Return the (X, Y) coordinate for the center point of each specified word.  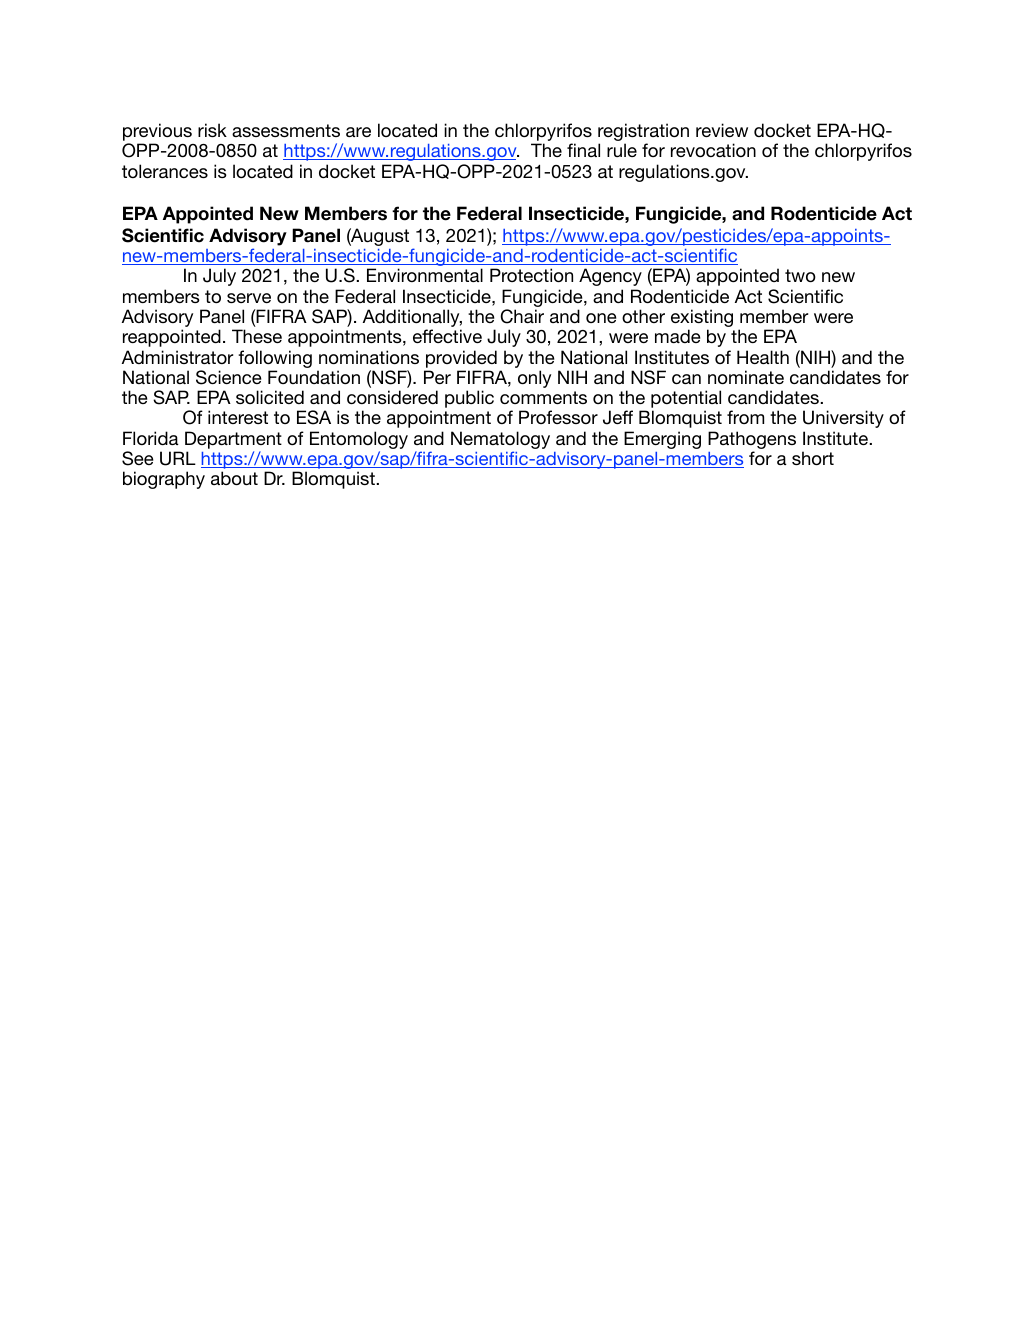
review (722, 130)
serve (249, 298)
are (358, 132)
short (813, 458)
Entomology (359, 441)
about (234, 478)
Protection (531, 275)
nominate (746, 377)
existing (702, 319)
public (469, 399)
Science (228, 377)
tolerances (165, 171)
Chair (522, 316)
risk (212, 130)
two (800, 275)
